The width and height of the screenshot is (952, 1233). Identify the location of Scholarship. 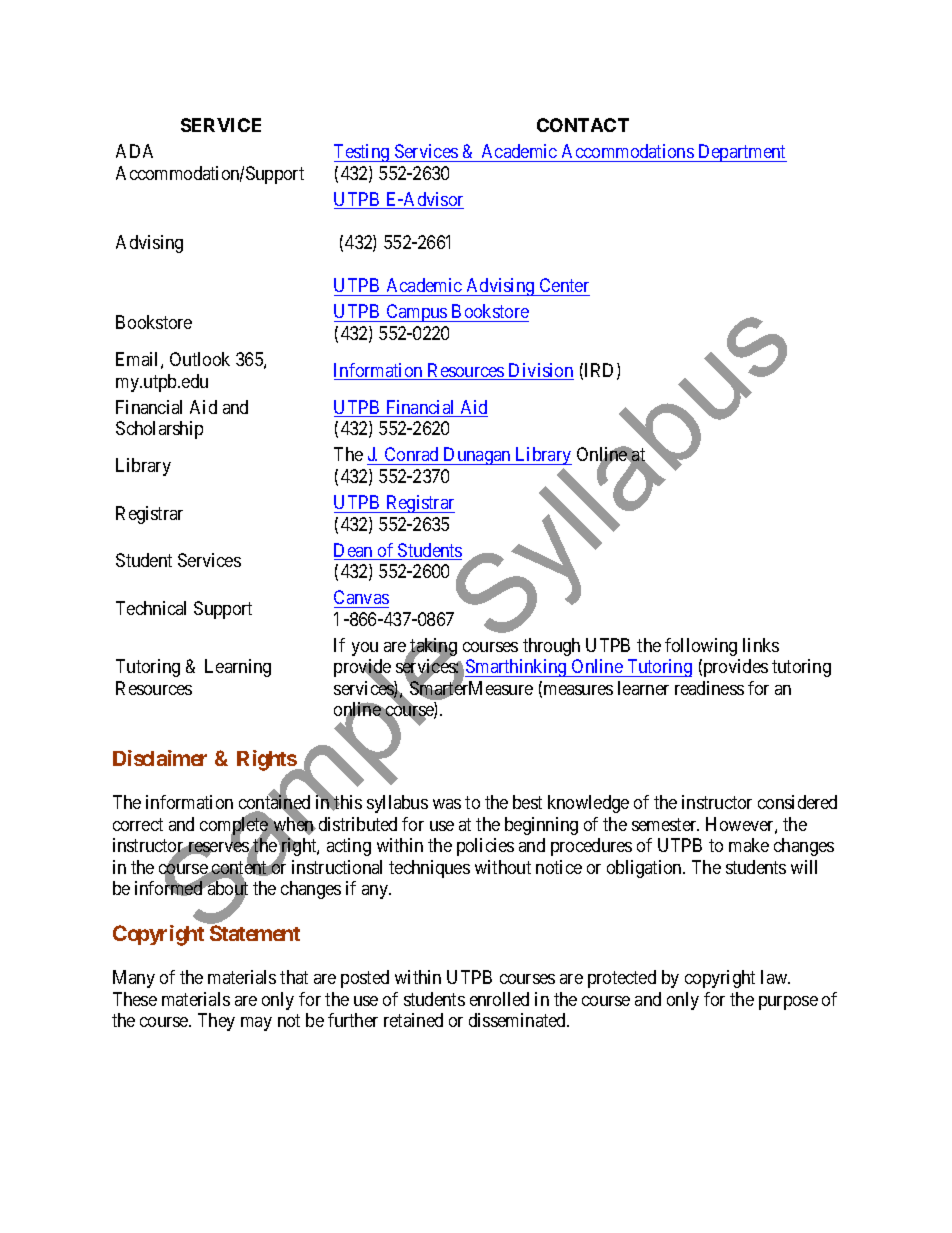
(159, 430).
